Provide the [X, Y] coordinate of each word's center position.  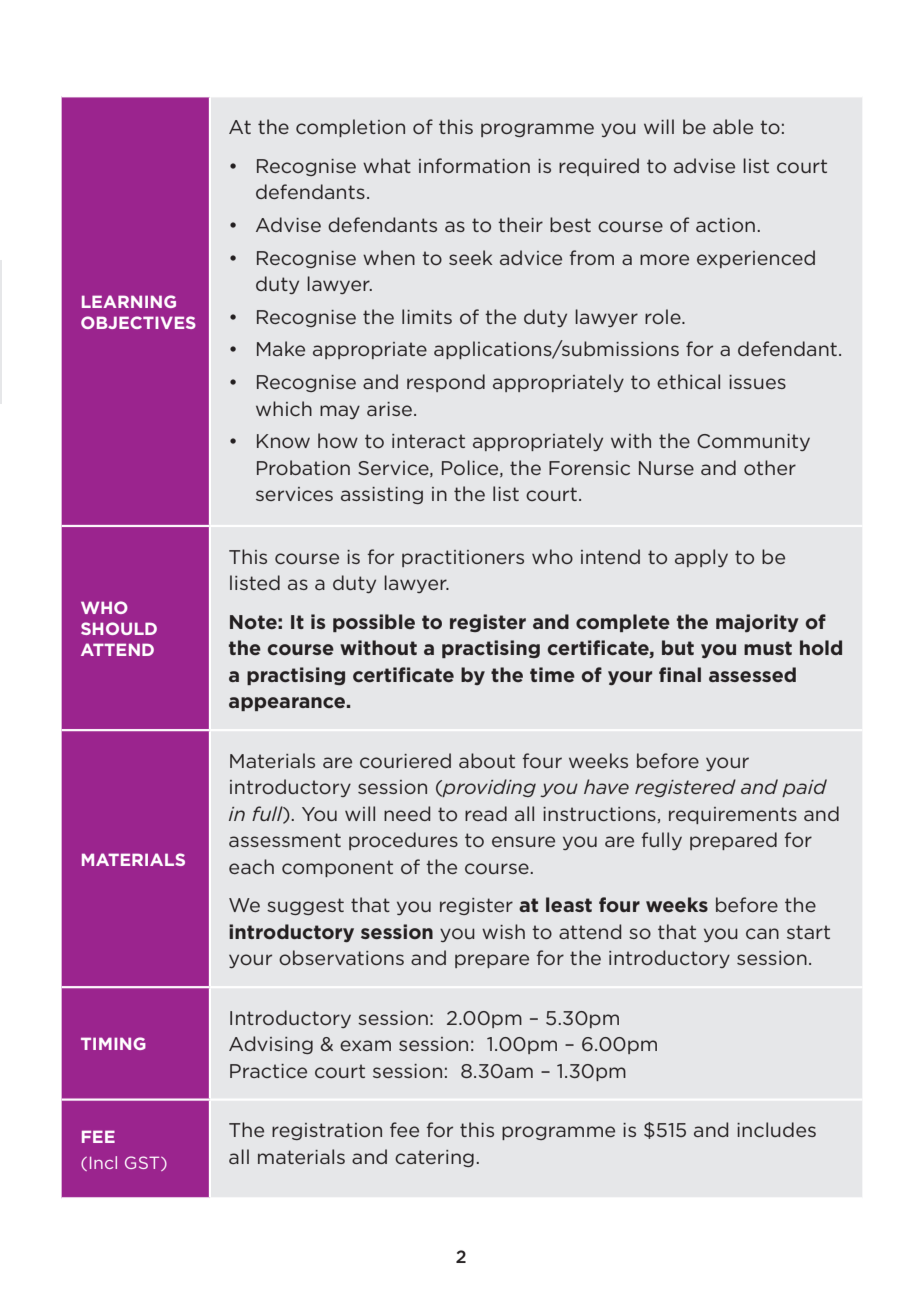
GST [143, 1163]
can [762, 933]
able [733, 126]
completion [350, 128]
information [474, 165]
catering [434, 1158]
